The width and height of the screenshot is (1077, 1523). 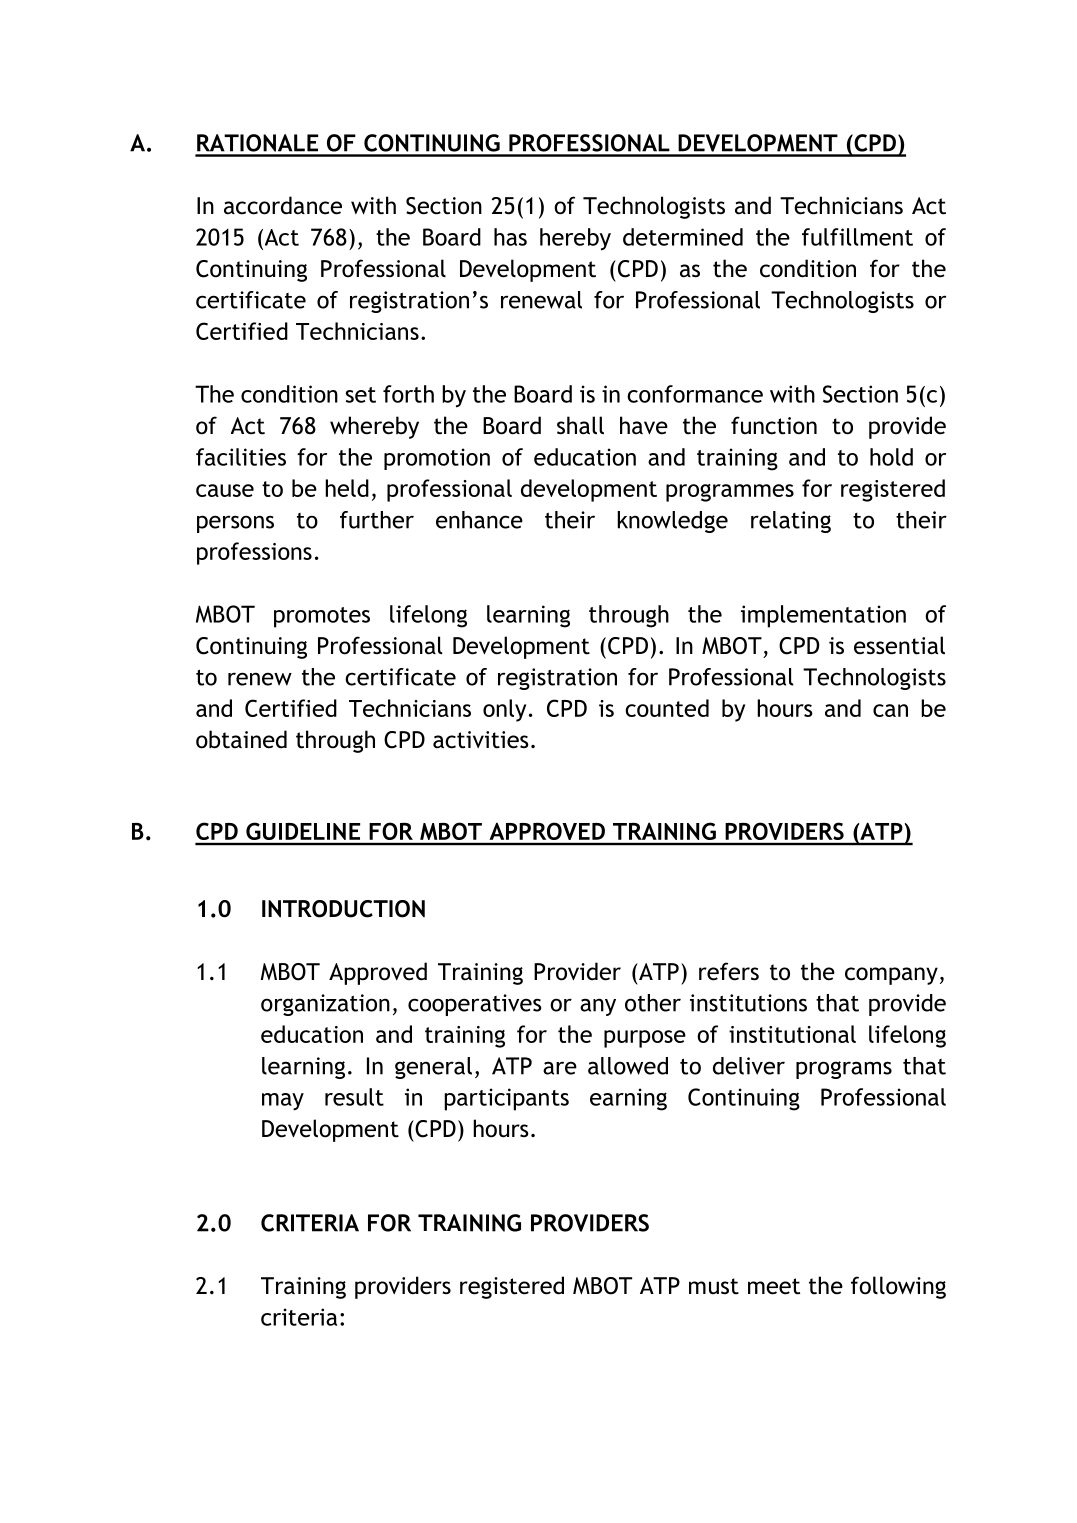 What do you see at coordinates (241, 739) in the screenshot?
I see `obtained` at bounding box center [241, 739].
